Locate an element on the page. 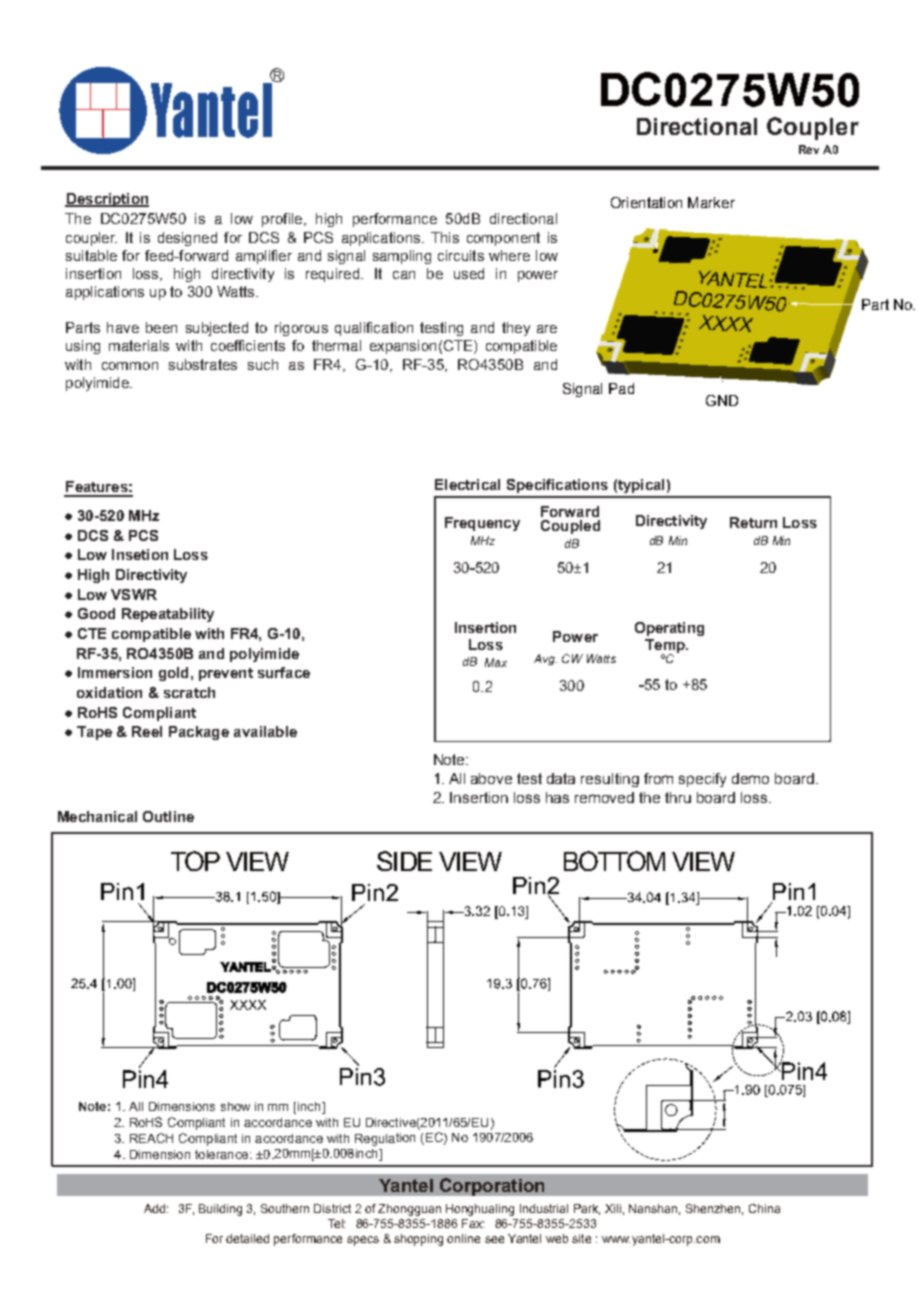  BOTTOM is located at coordinates (614, 861).
